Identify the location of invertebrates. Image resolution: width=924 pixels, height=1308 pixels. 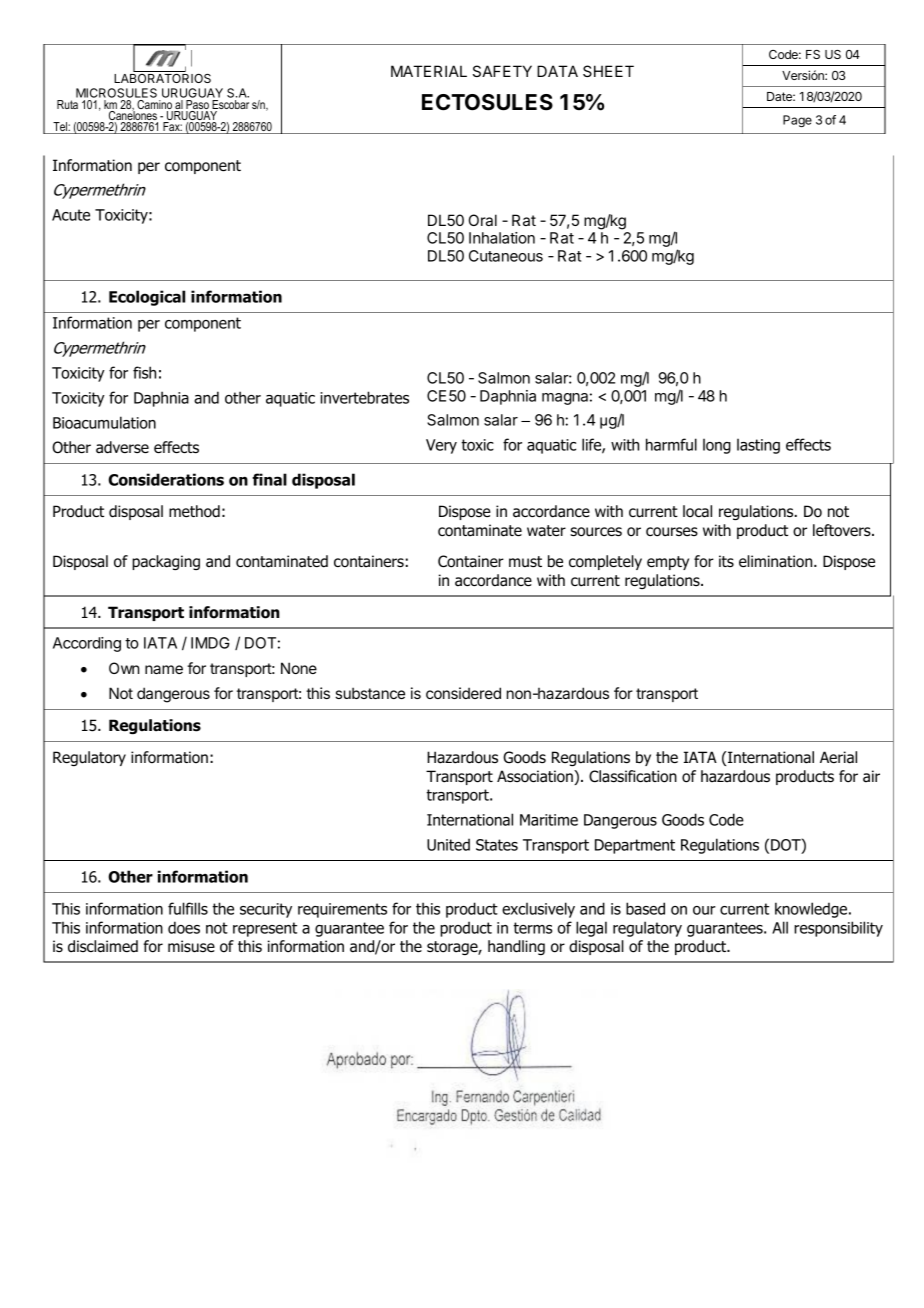
(364, 397).
